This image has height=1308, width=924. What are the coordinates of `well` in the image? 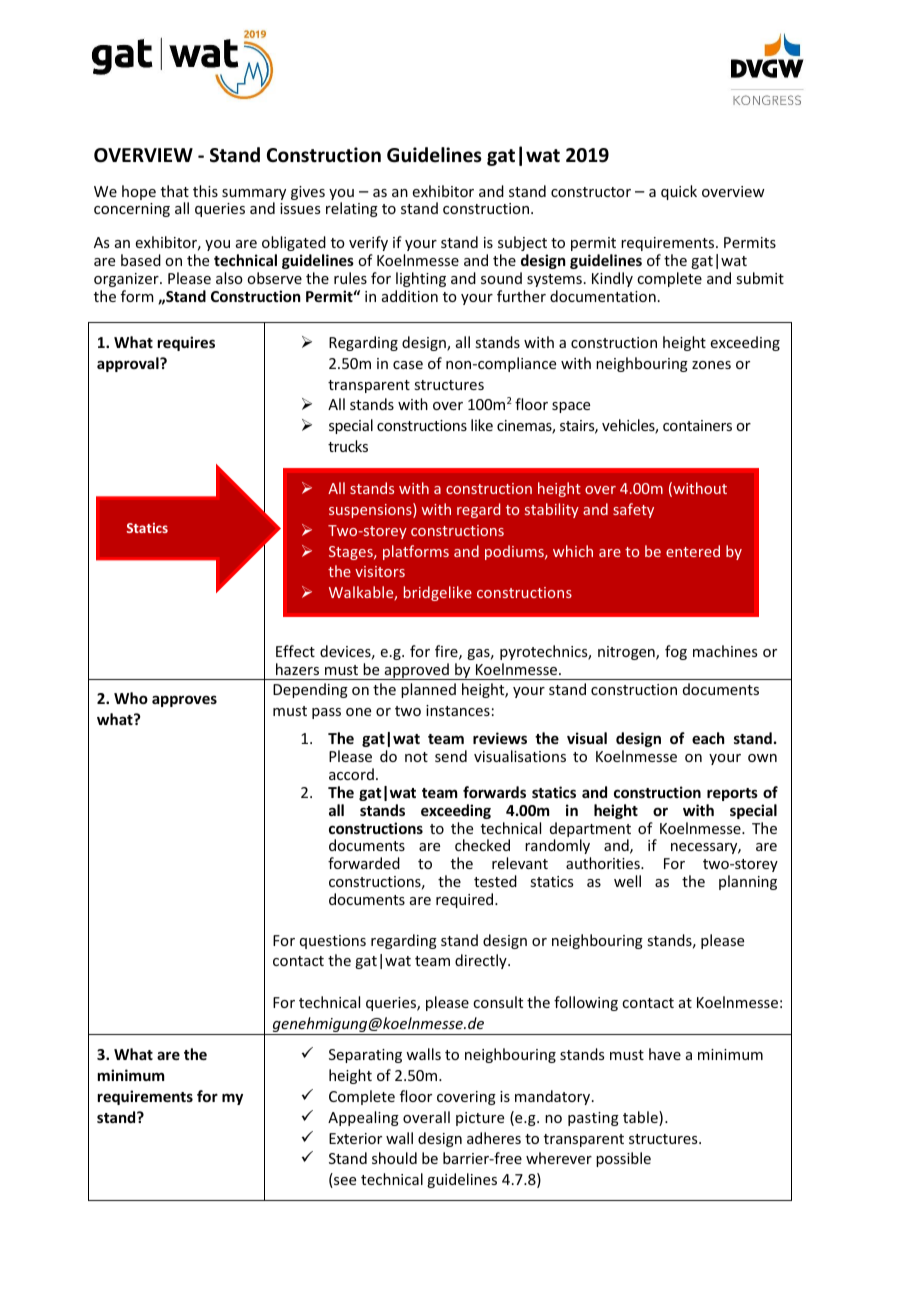 It's located at (627, 881).
